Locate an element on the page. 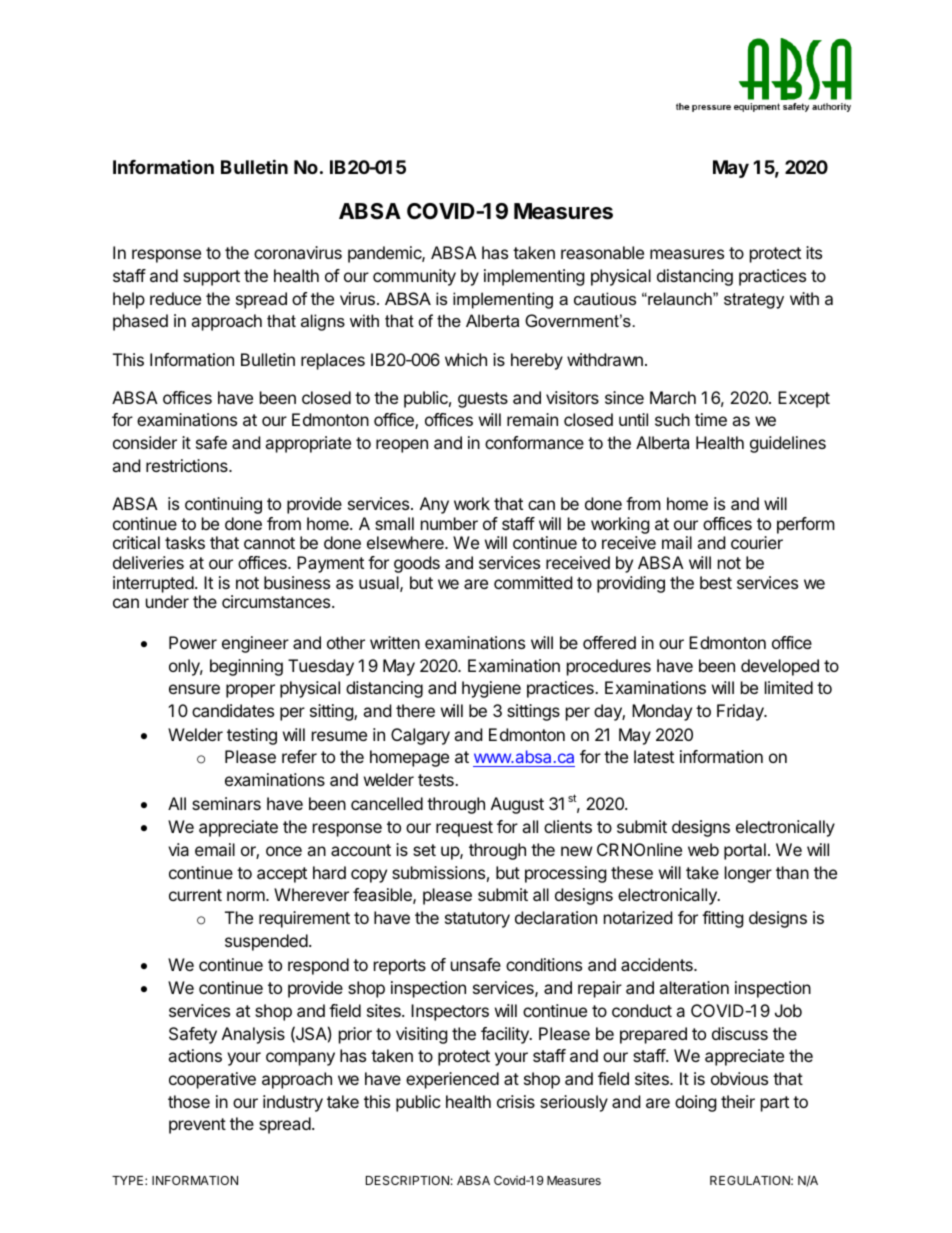 The image size is (952, 1233). candidates is located at coordinates (233, 710).
